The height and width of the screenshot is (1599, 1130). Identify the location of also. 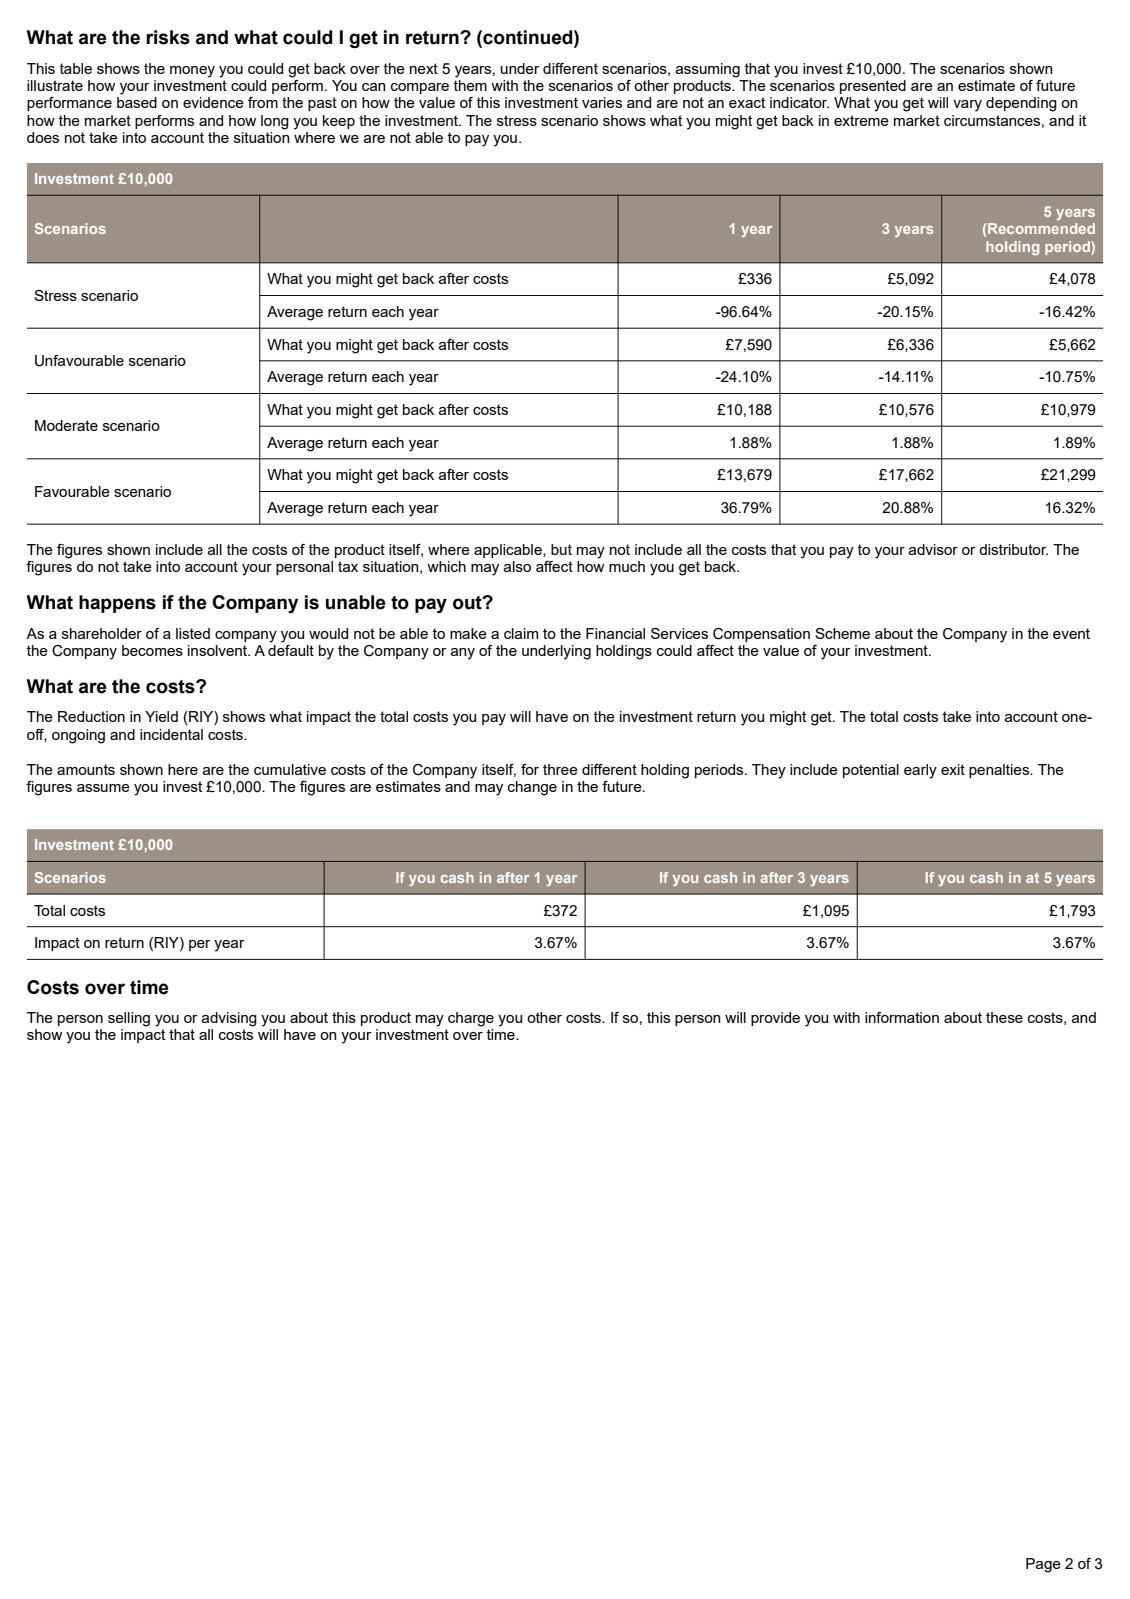
(517, 566).
